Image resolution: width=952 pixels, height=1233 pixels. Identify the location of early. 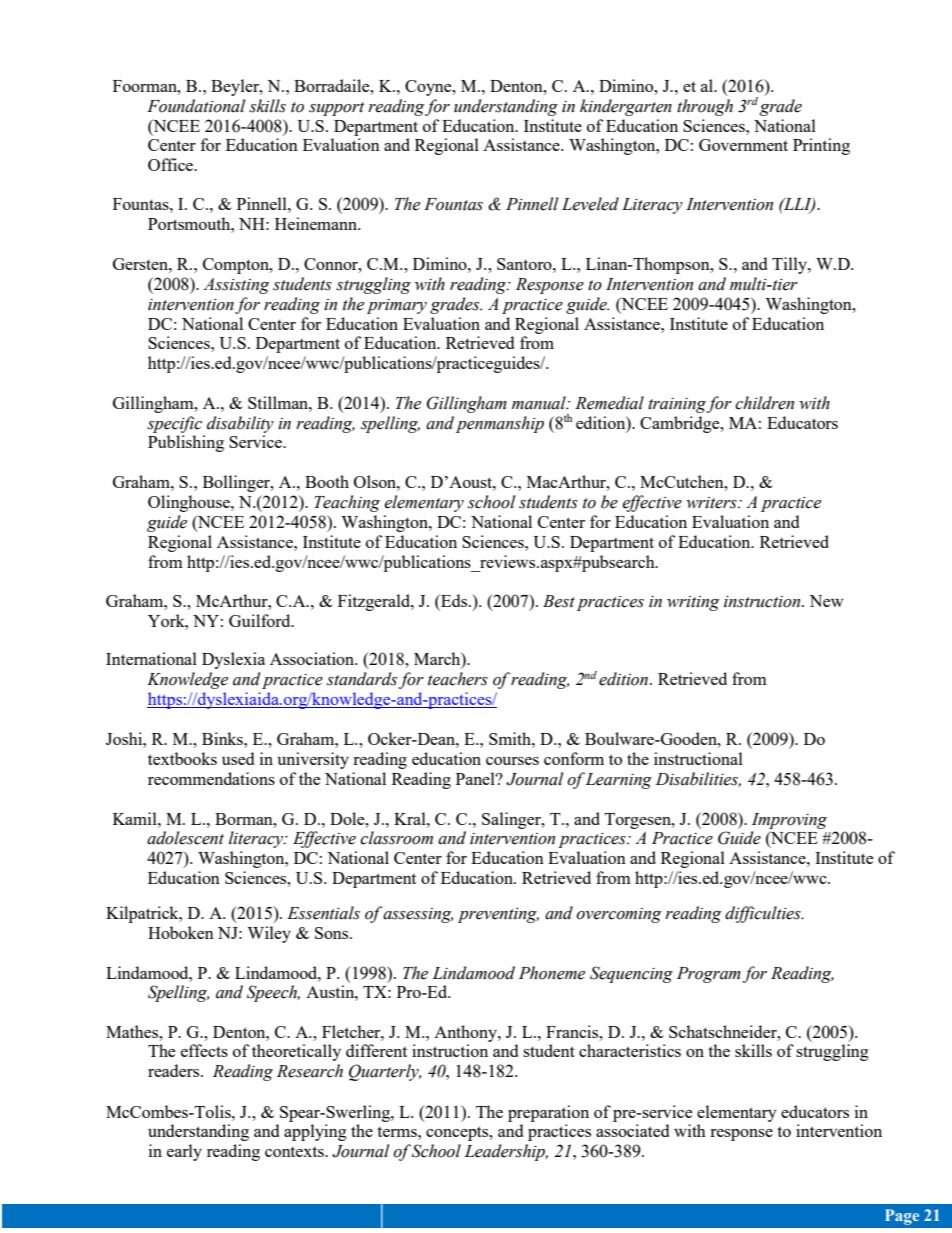
(184, 1152).
